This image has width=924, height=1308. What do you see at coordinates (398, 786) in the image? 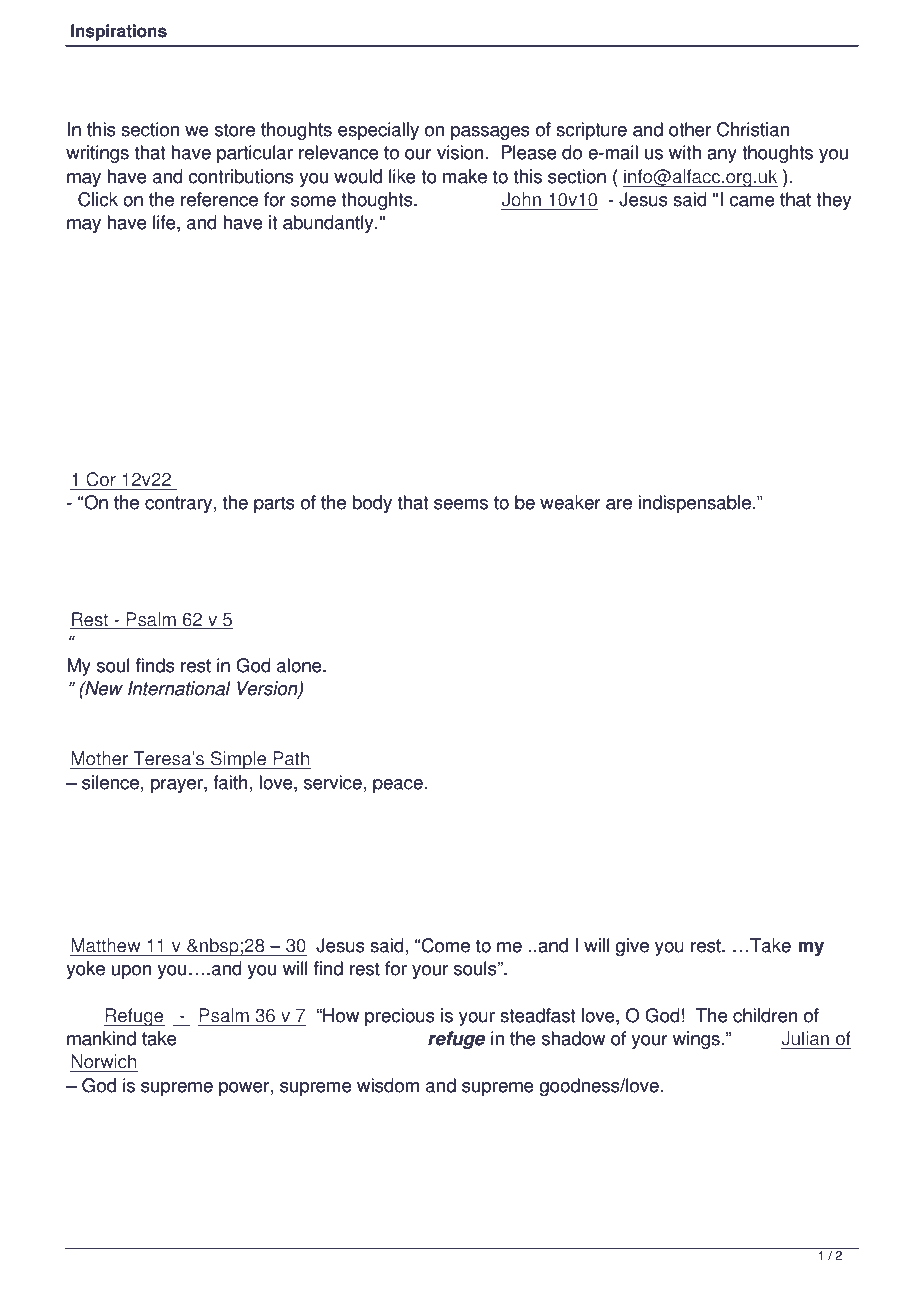
I see `peace` at bounding box center [398, 786].
